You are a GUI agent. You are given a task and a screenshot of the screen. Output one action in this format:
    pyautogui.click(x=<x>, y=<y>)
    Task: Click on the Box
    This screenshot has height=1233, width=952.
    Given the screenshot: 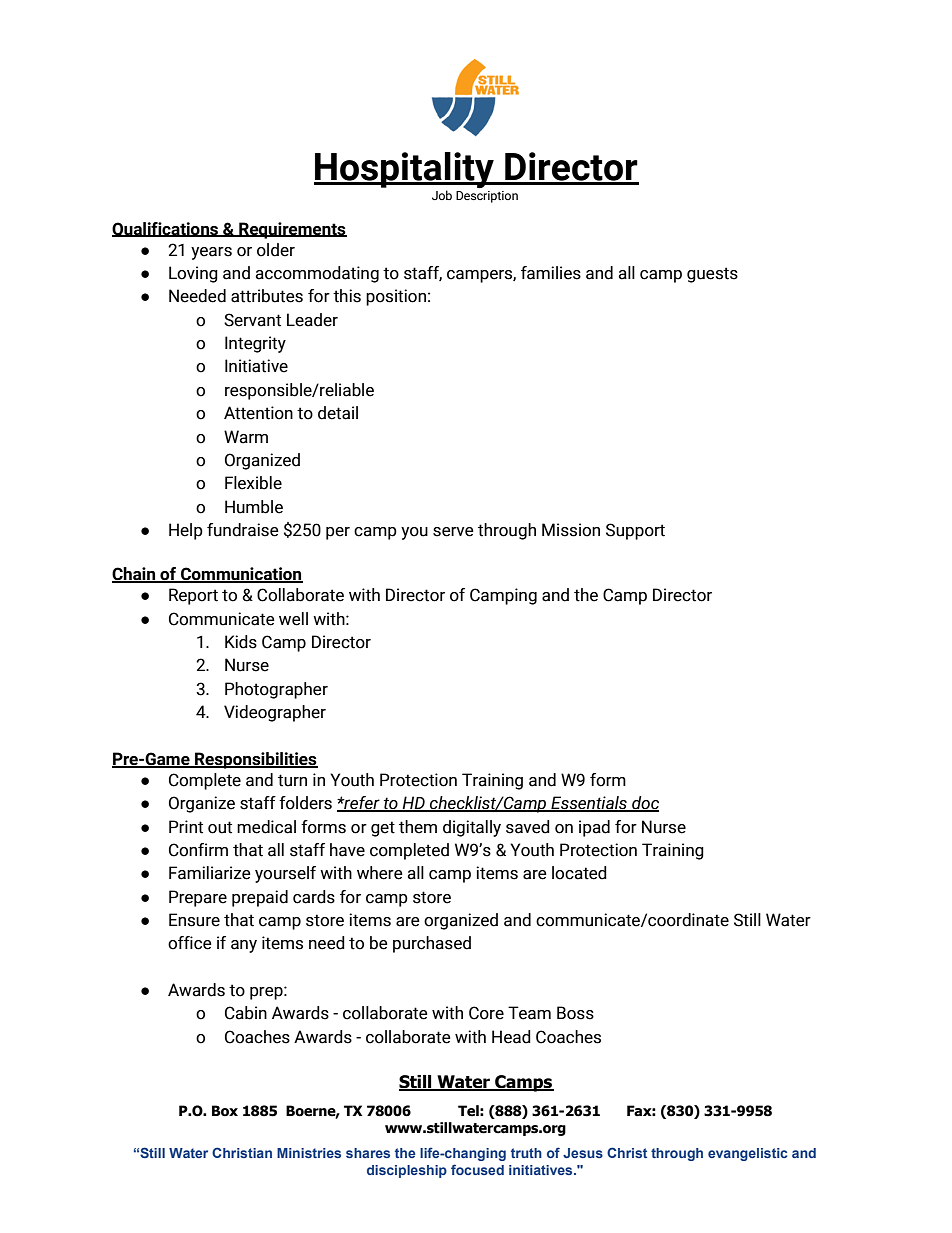 What is the action you would take?
    pyautogui.click(x=225, y=1111)
